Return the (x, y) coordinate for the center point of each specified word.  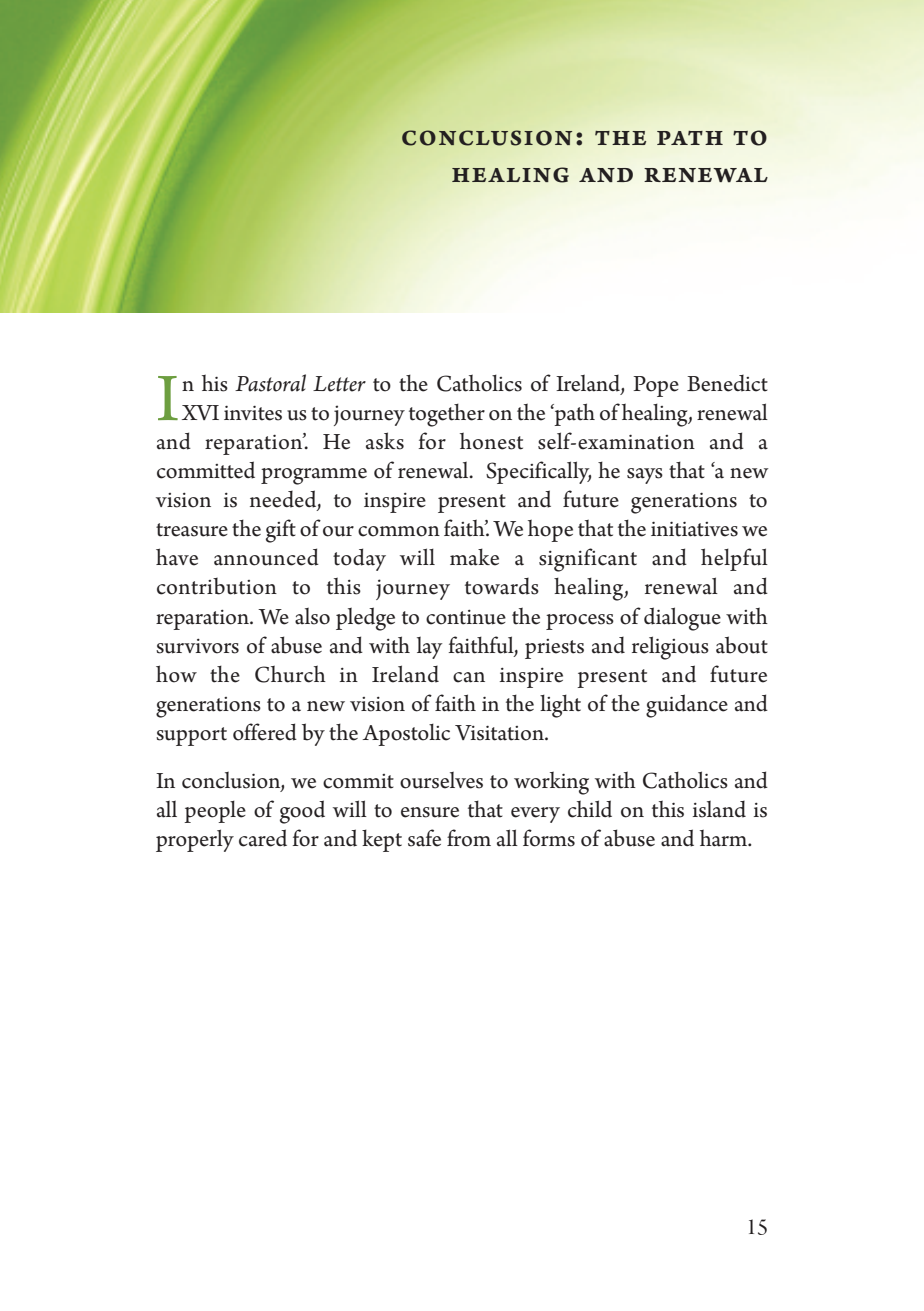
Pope (656, 386)
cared (263, 838)
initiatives (694, 529)
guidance (687, 706)
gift (281, 531)
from (469, 838)
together (447, 415)
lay (429, 648)
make (474, 557)
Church (290, 674)
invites (253, 413)
